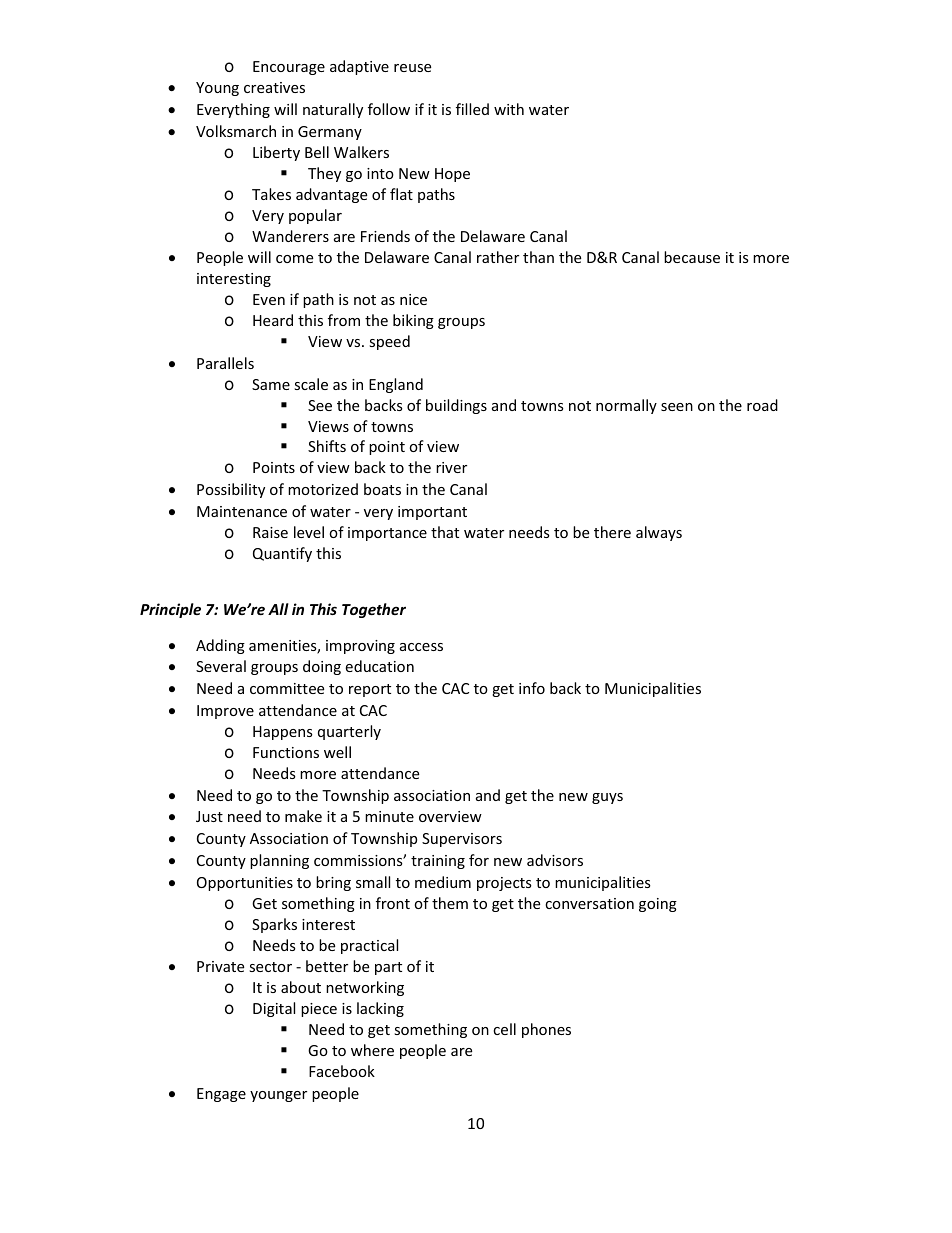  Describe the element at coordinates (445, 532) in the document. I see `that` at that location.
